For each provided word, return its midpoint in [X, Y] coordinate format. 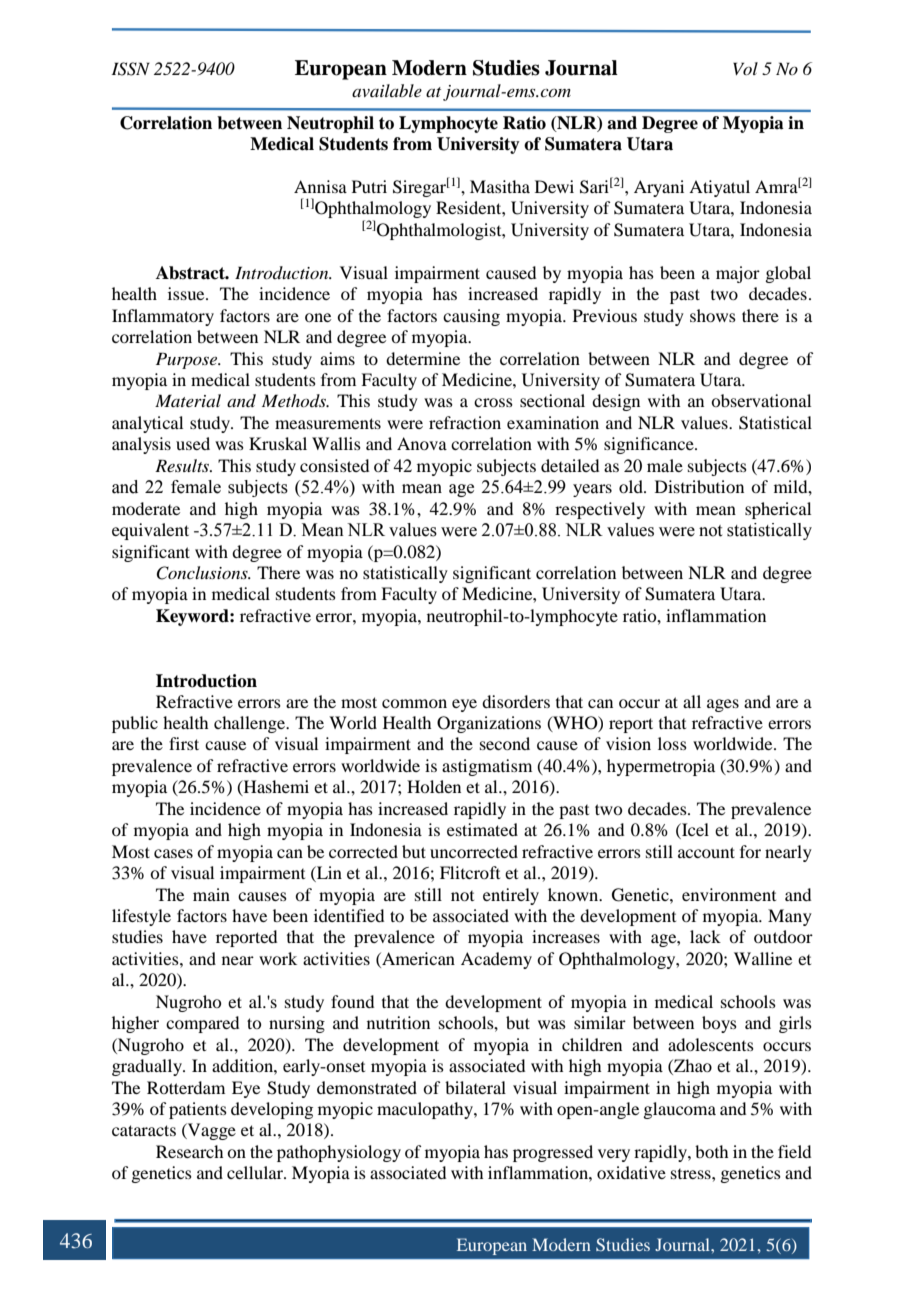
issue [187, 293]
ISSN [130, 69]
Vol [745, 68]
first [184, 743]
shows [713, 315]
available [387, 90]
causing [471, 317]
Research [189, 1151]
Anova [422, 443]
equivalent [150, 531]
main [211, 894]
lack [705, 936]
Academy [496, 960]
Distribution [699, 486]
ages [723, 705]
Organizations [489, 724]
